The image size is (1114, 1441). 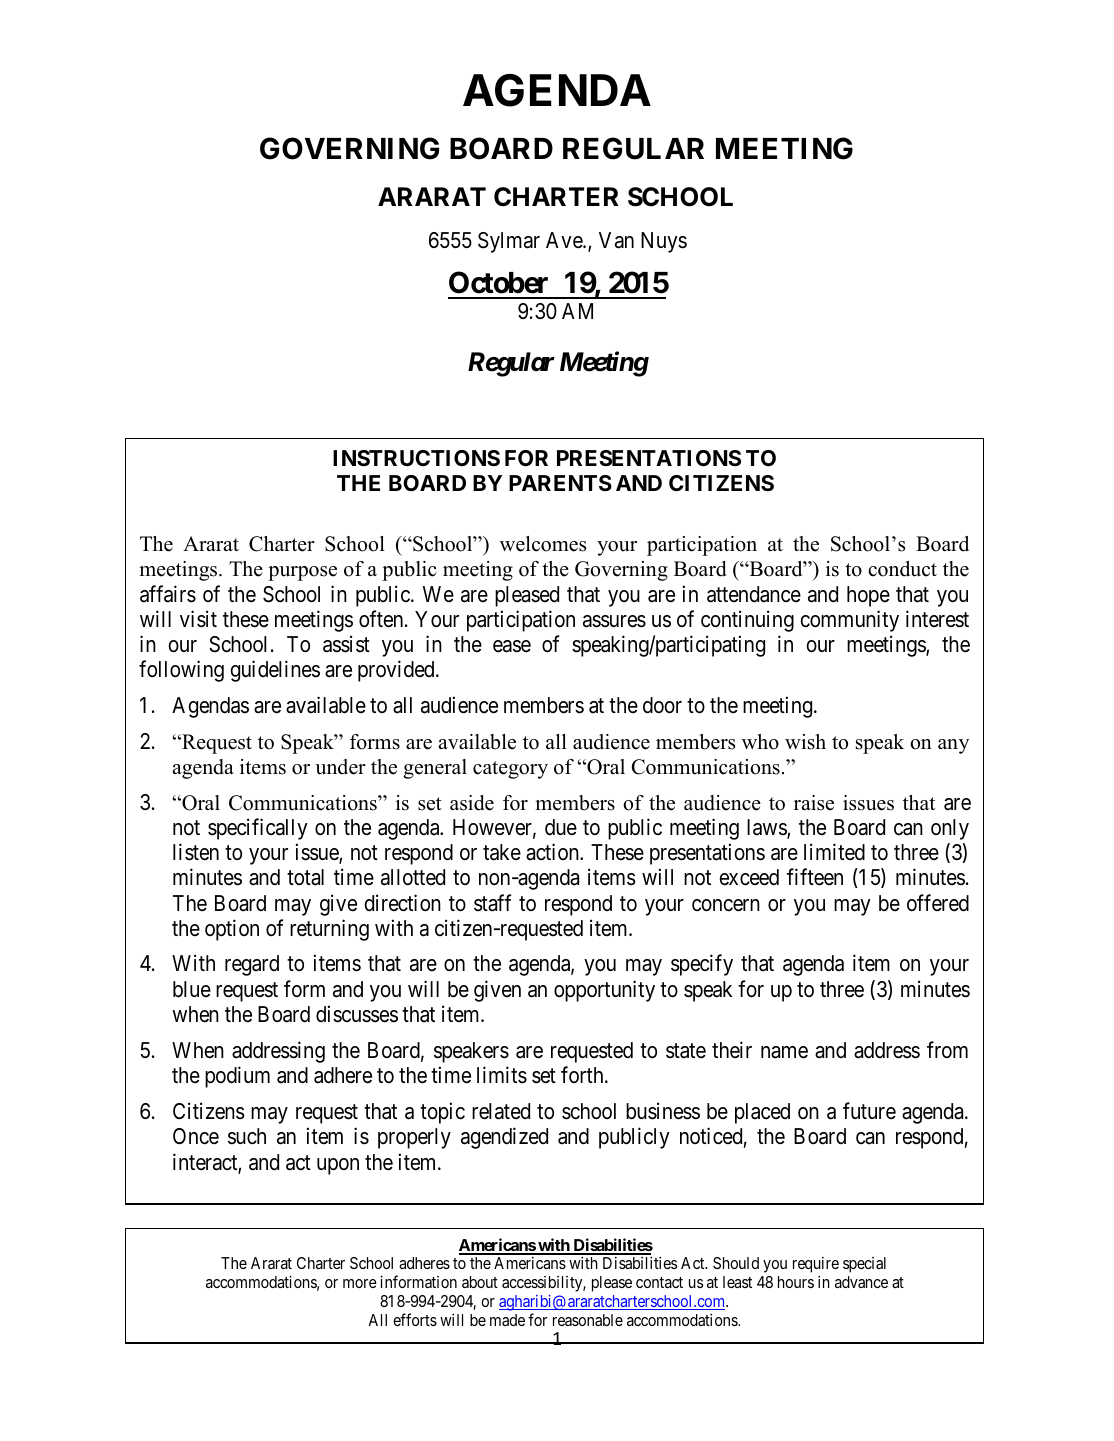 I want to click on assures, so click(x=614, y=621).
